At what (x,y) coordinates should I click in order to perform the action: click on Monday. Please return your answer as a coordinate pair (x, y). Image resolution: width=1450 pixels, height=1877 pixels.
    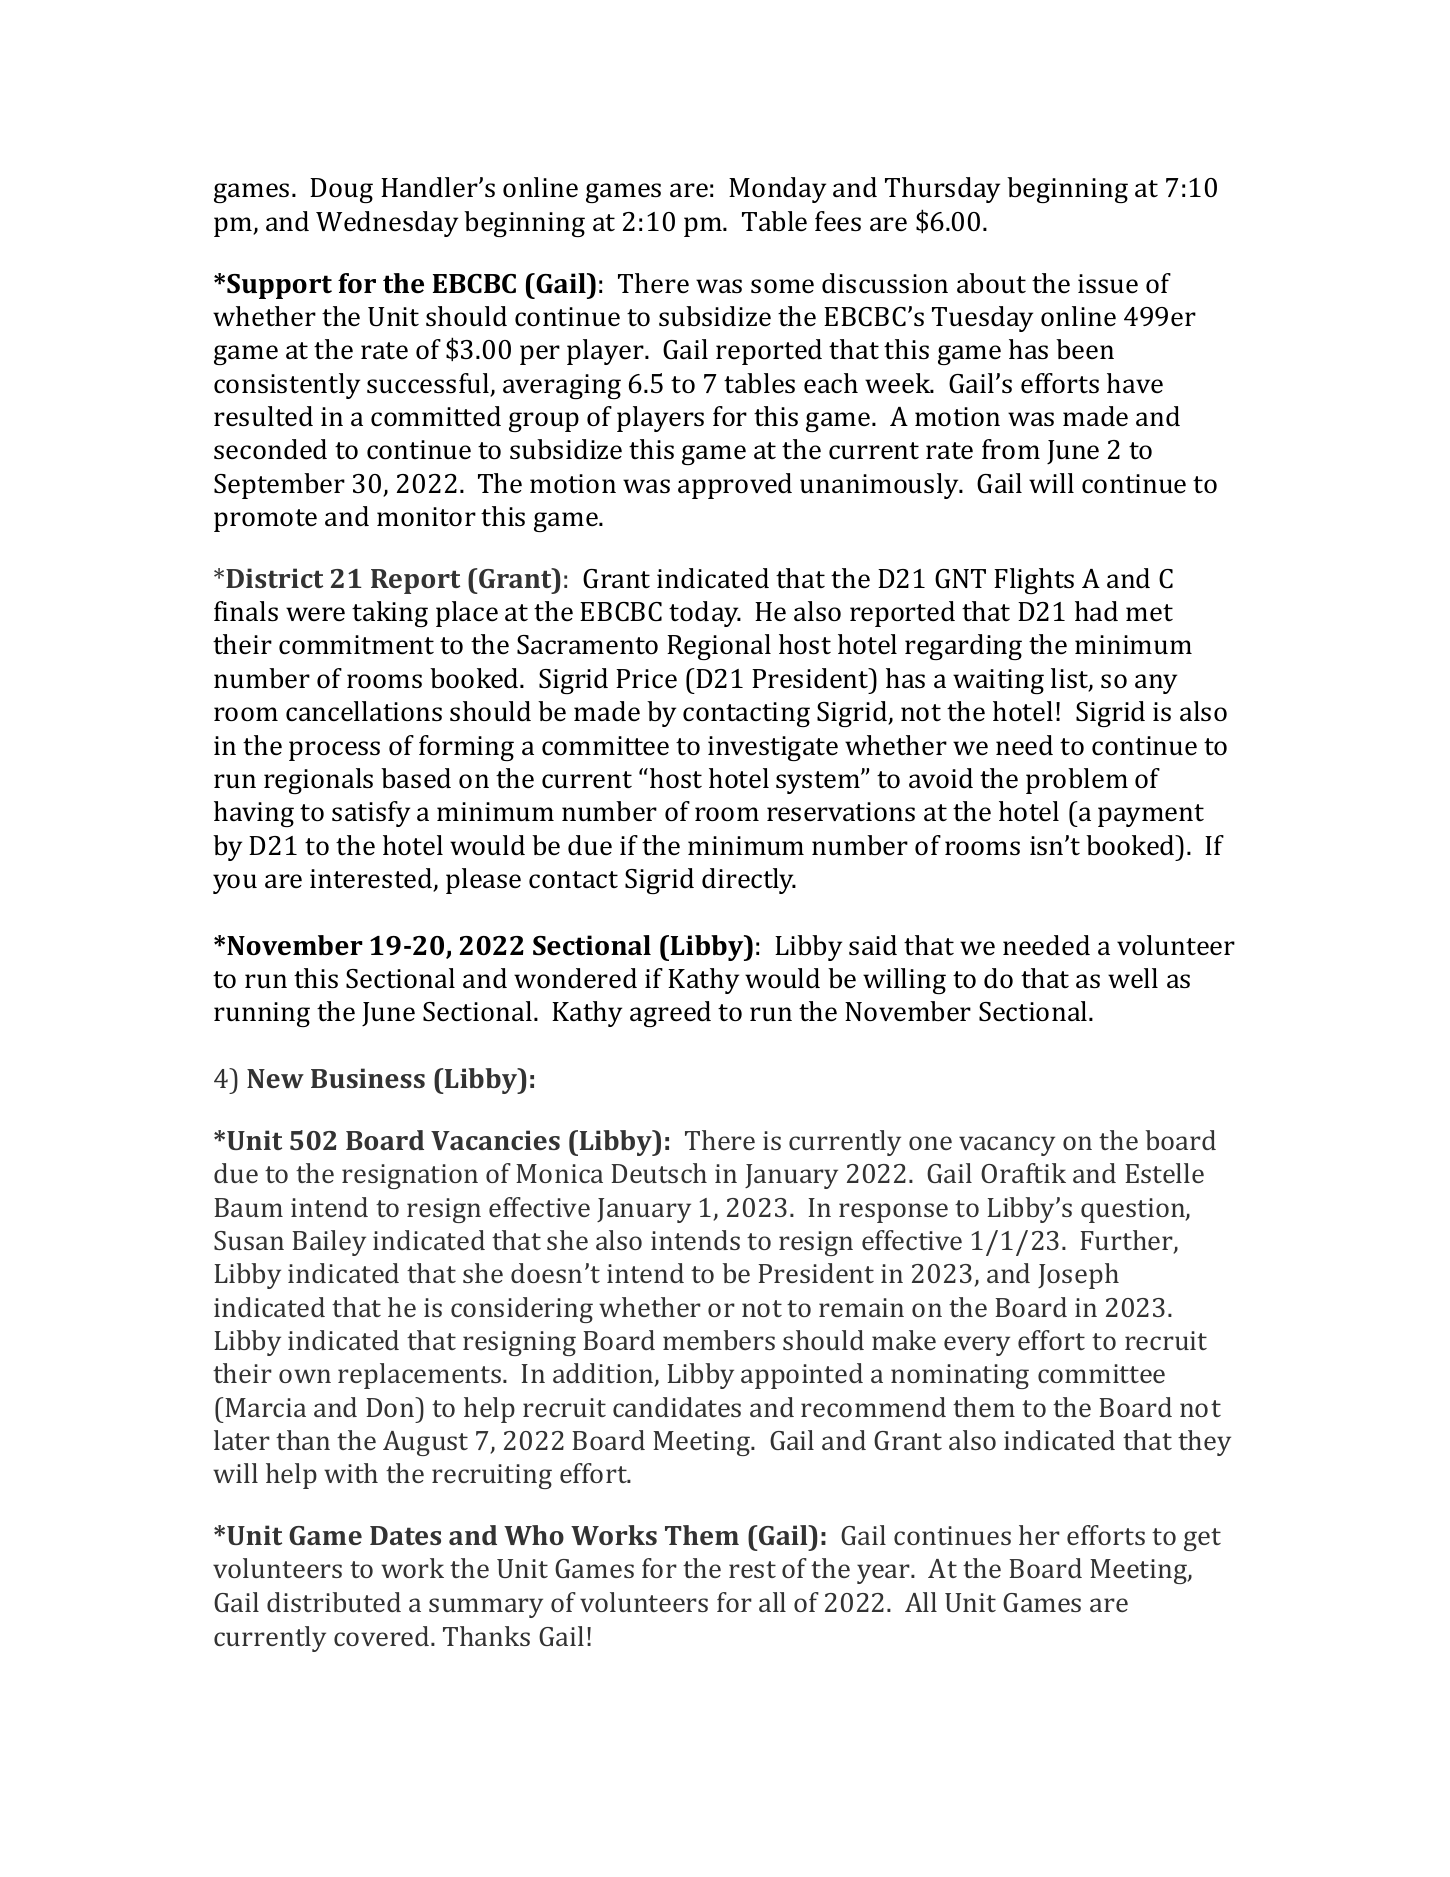
    Looking at the image, I should click on (777, 190).
